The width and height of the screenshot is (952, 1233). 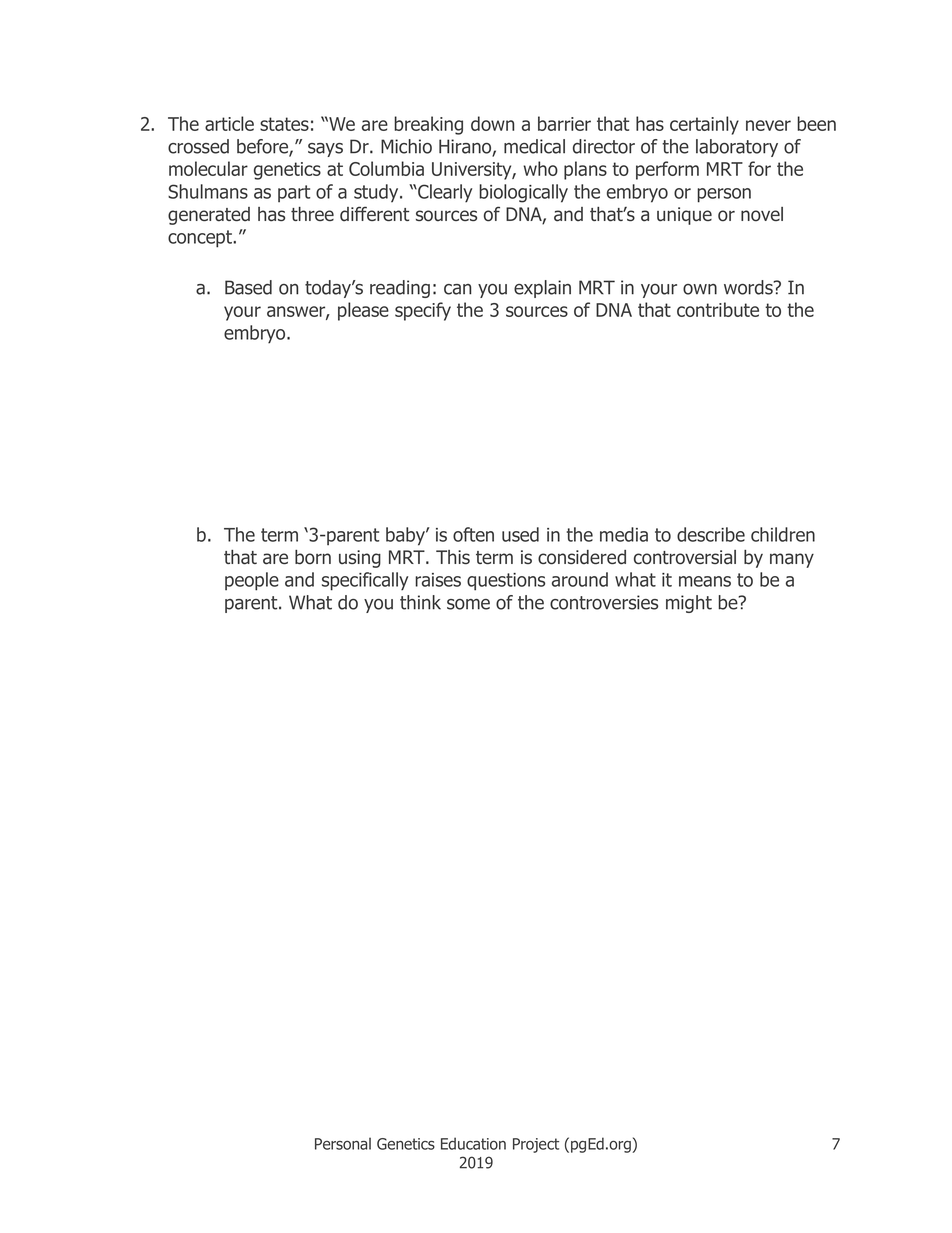 I want to click on people, so click(x=252, y=581).
